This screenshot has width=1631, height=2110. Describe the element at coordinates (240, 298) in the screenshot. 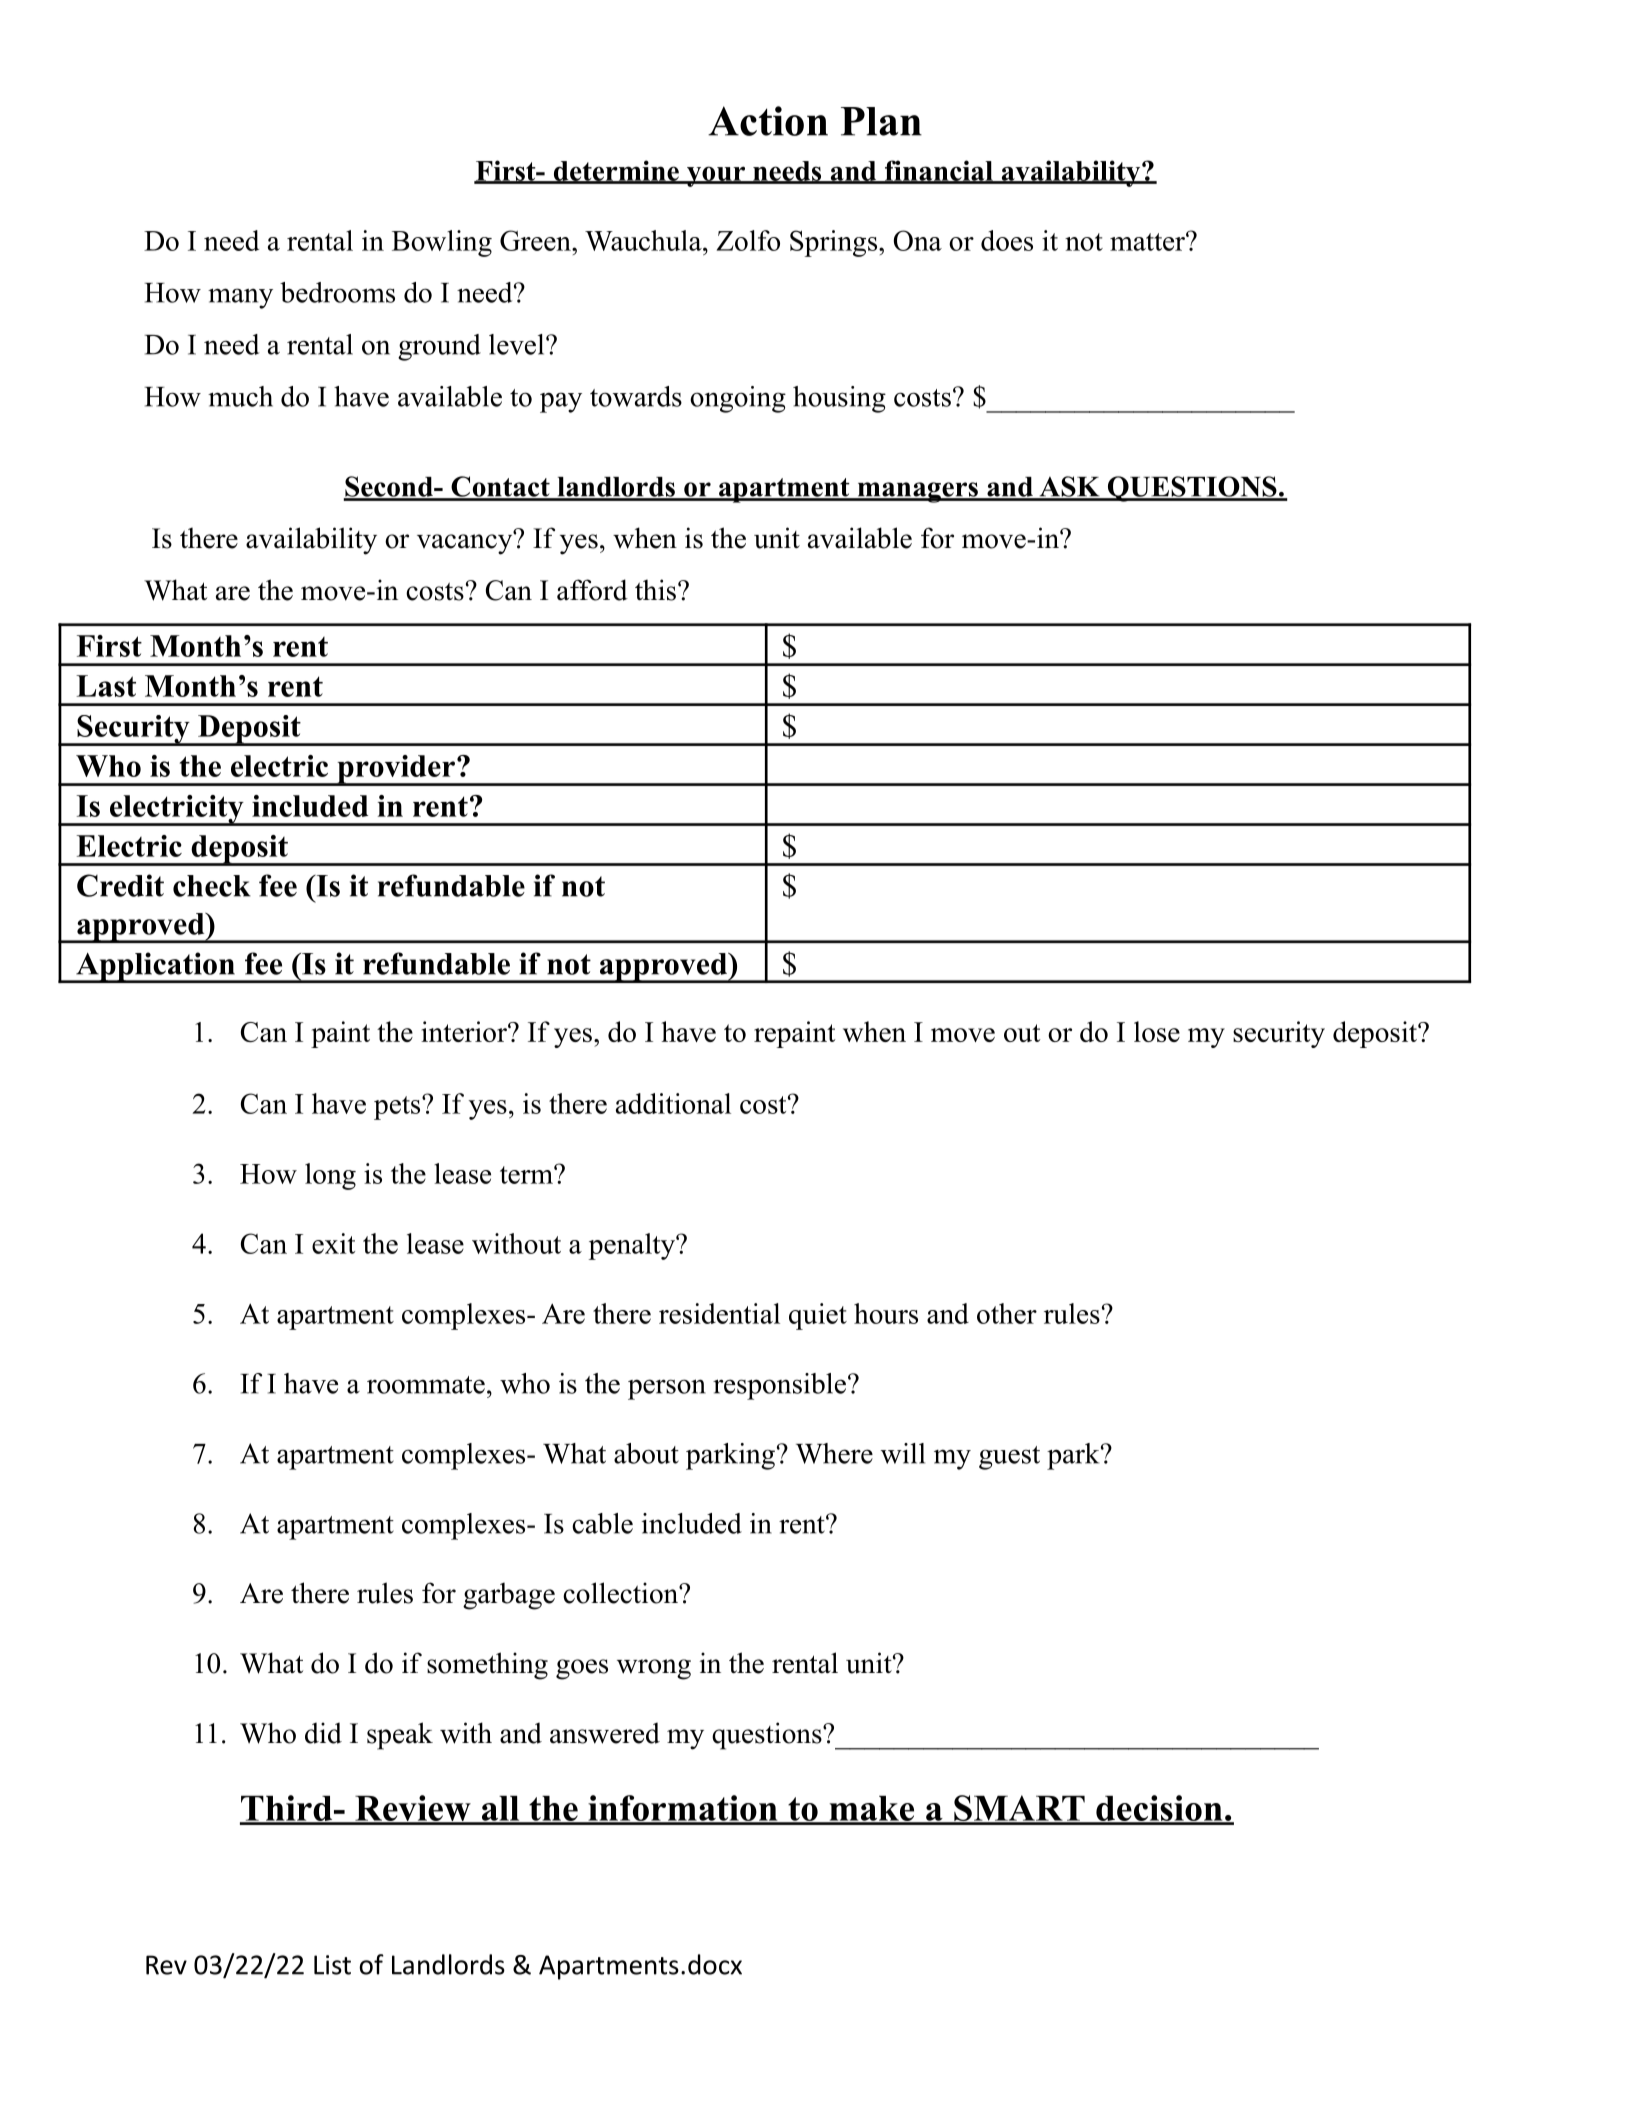

I see `many` at that location.
